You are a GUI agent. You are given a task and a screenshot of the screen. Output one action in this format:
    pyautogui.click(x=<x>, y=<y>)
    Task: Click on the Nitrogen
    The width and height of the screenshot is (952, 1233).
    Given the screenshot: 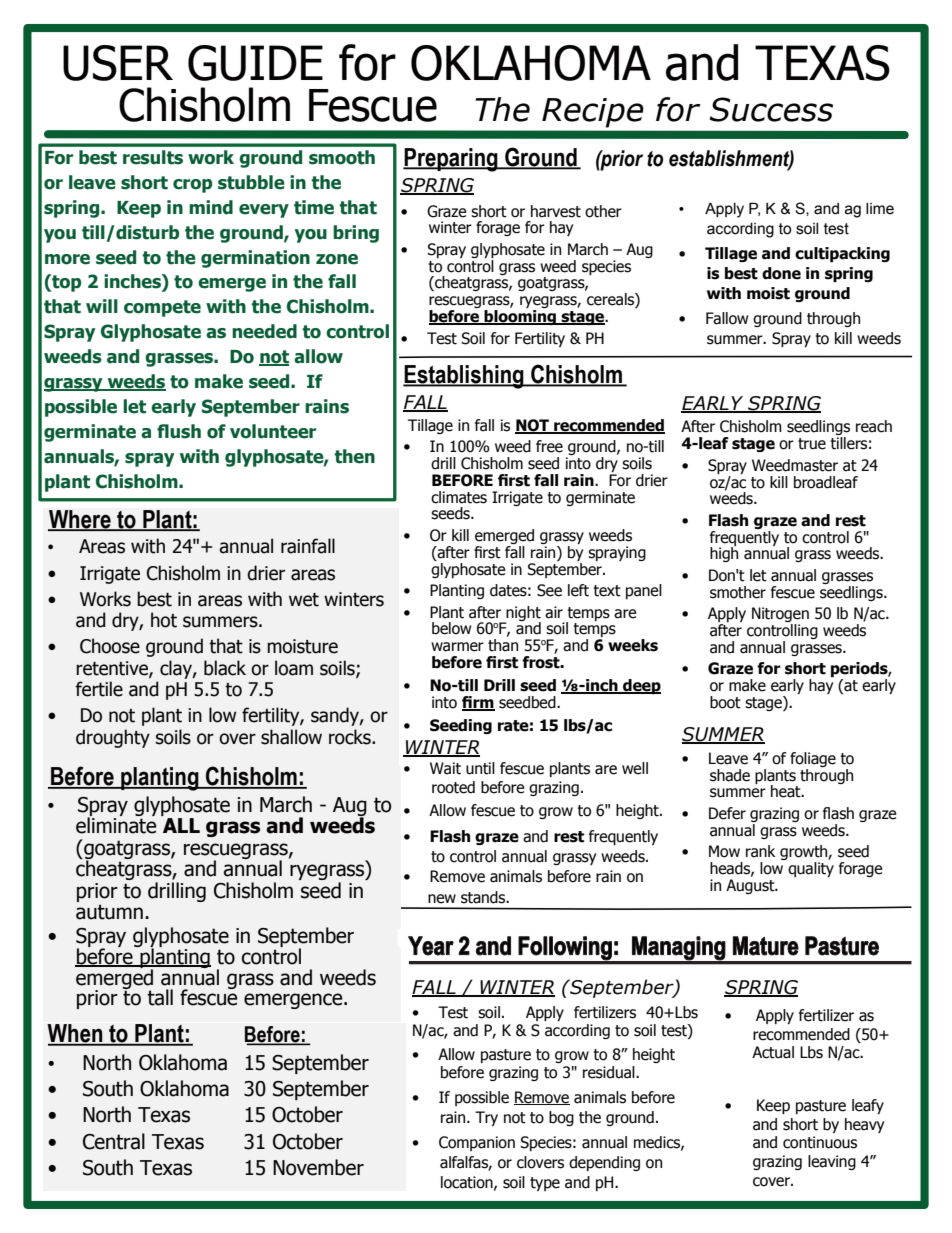 What is the action you would take?
    pyautogui.click(x=780, y=616)
